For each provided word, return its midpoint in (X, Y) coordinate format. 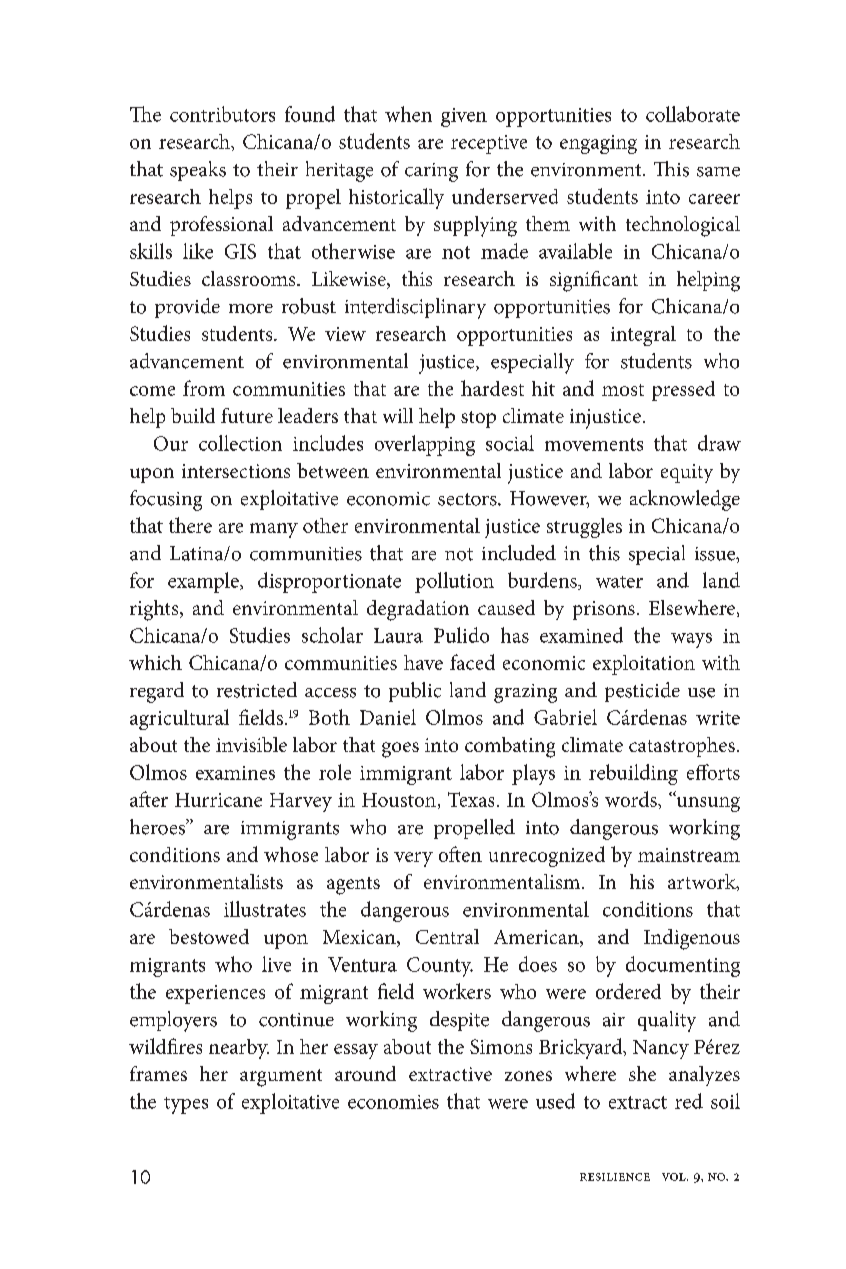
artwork (703, 882)
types (186, 1105)
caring (431, 172)
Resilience (615, 1177)
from (204, 388)
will (398, 415)
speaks (198, 171)
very (413, 859)
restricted (257, 690)
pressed (683, 391)
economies (393, 1102)
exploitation (644, 665)
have (423, 662)
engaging (598, 144)
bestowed (209, 936)
